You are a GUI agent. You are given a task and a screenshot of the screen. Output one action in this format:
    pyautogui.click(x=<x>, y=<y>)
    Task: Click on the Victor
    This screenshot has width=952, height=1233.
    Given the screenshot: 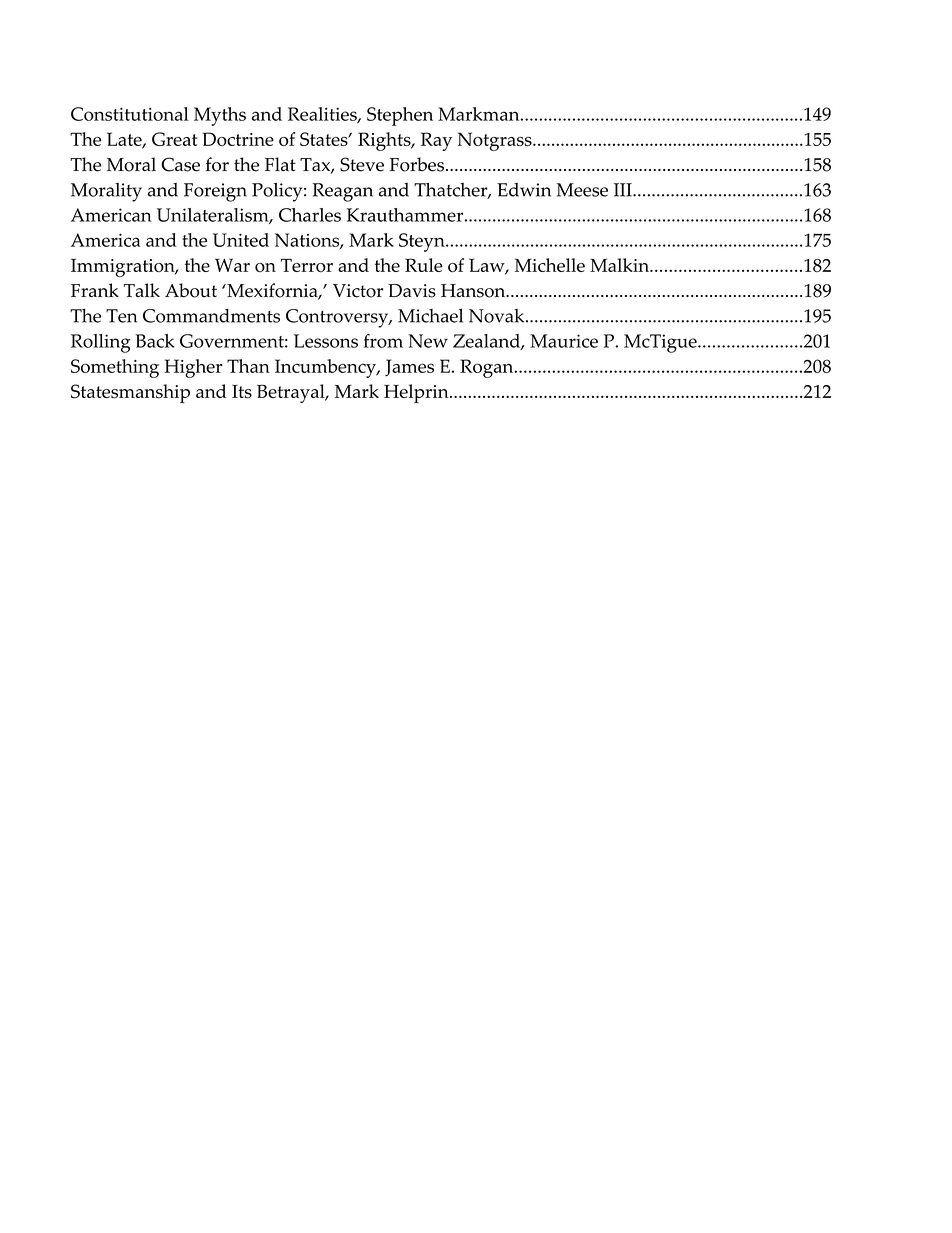 What is the action you would take?
    pyautogui.click(x=358, y=291)
